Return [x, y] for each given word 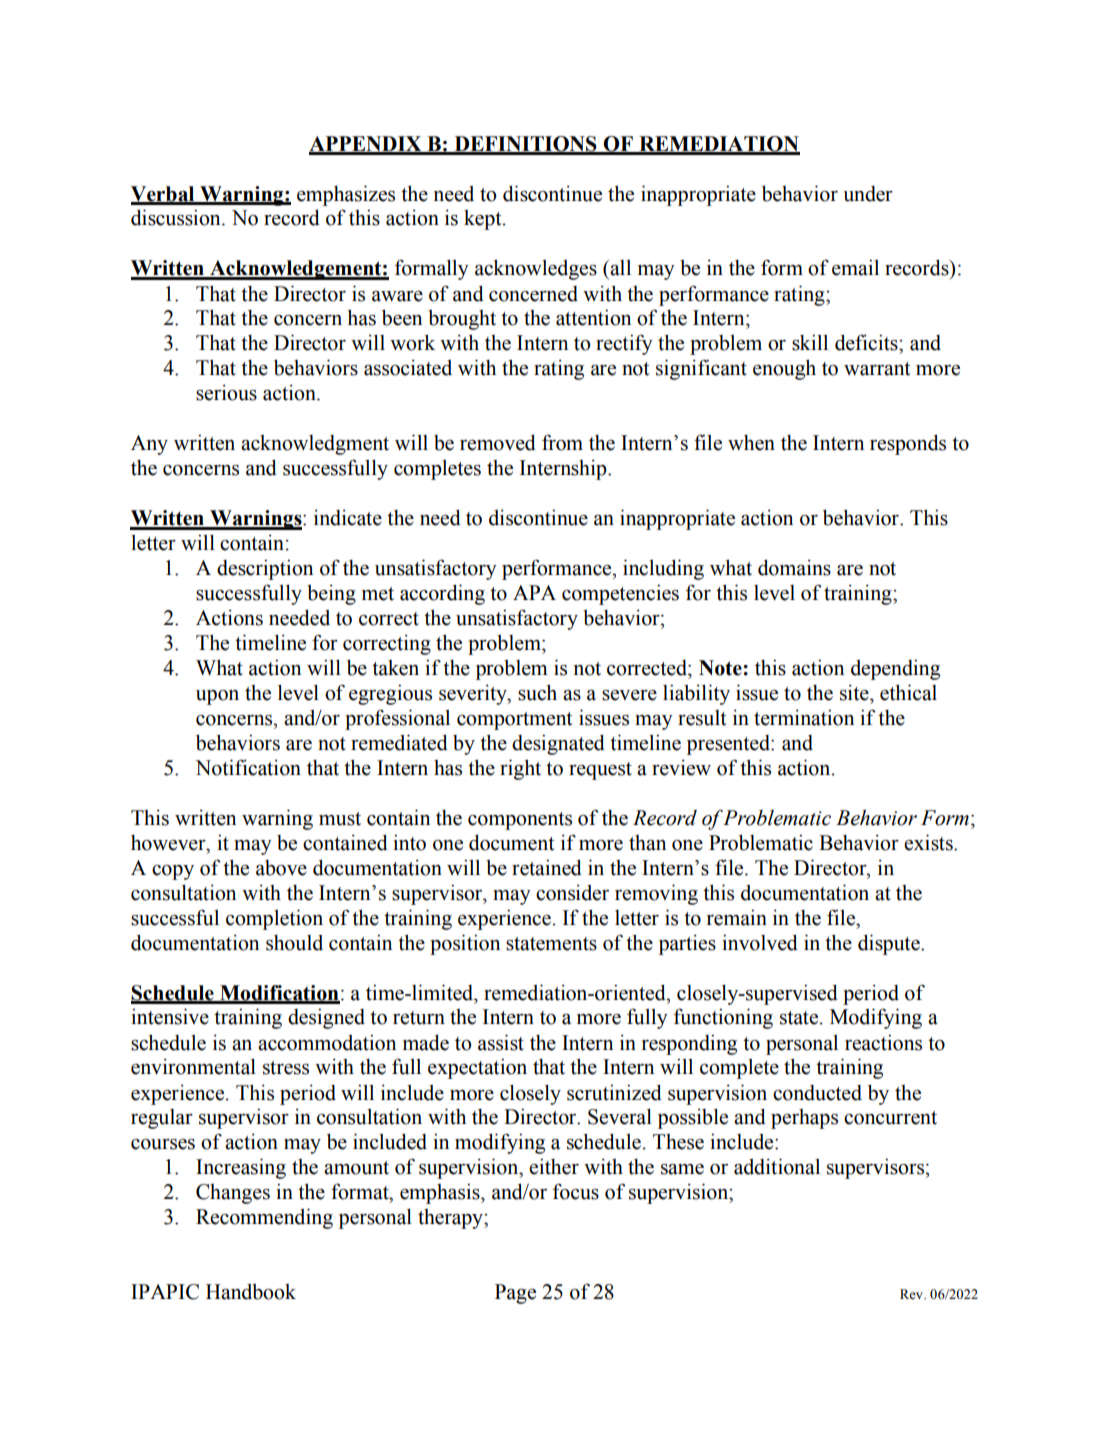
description [265, 569]
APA [534, 592]
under [868, 194]
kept [484, 220]
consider [572, 893]
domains [794, 567]
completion [274, 919]
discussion [177, 217]
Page [515, 1294]
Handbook [251, 1292]
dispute [890, 944]
